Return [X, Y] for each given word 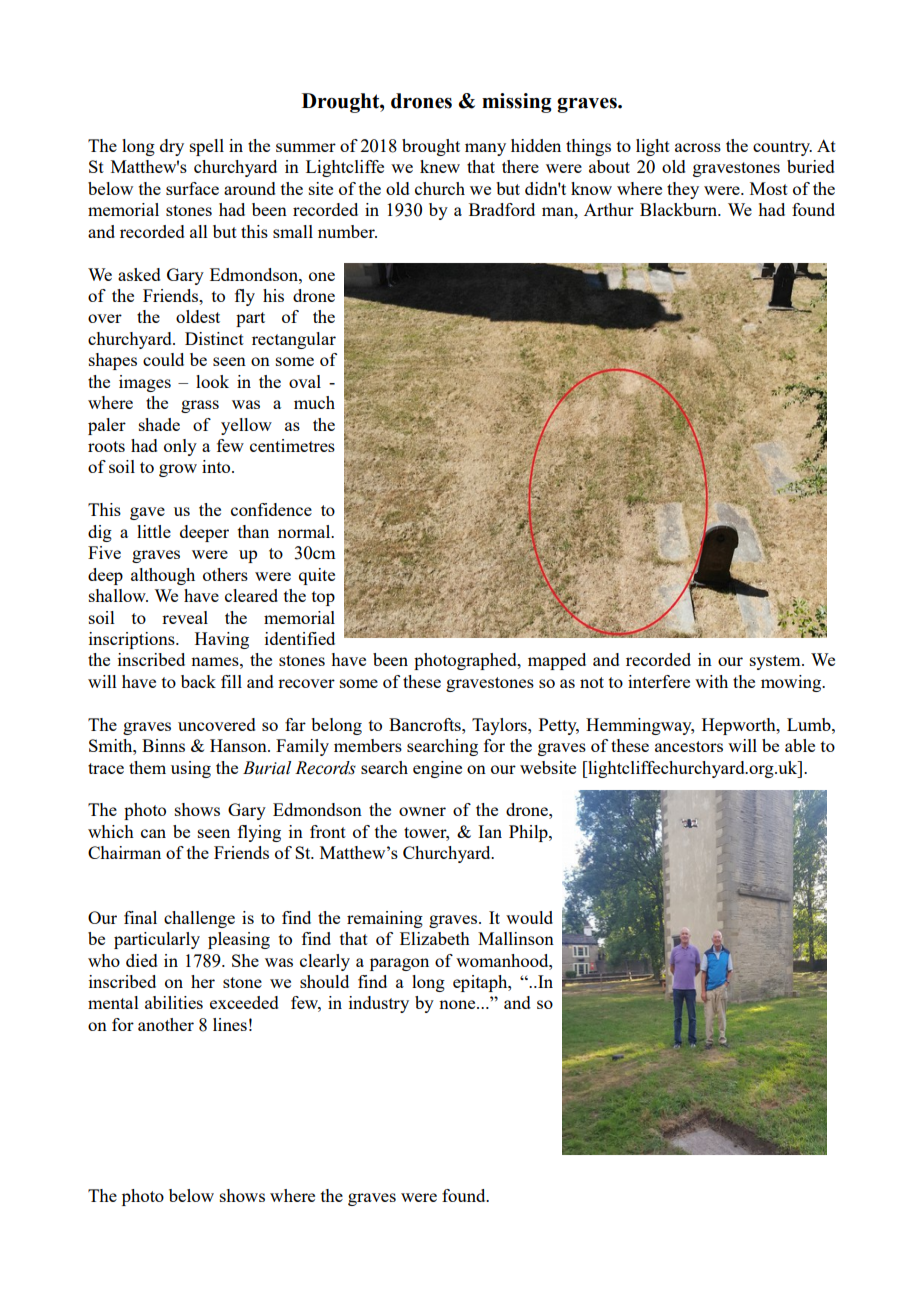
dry [172, 147]
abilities [174, 1002]
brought [431, 147]
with [711, 681]
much [314, 402]
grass [200, 406]
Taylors [500, 726]
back [198, 681]
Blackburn [680, 209]
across [698, 147]
